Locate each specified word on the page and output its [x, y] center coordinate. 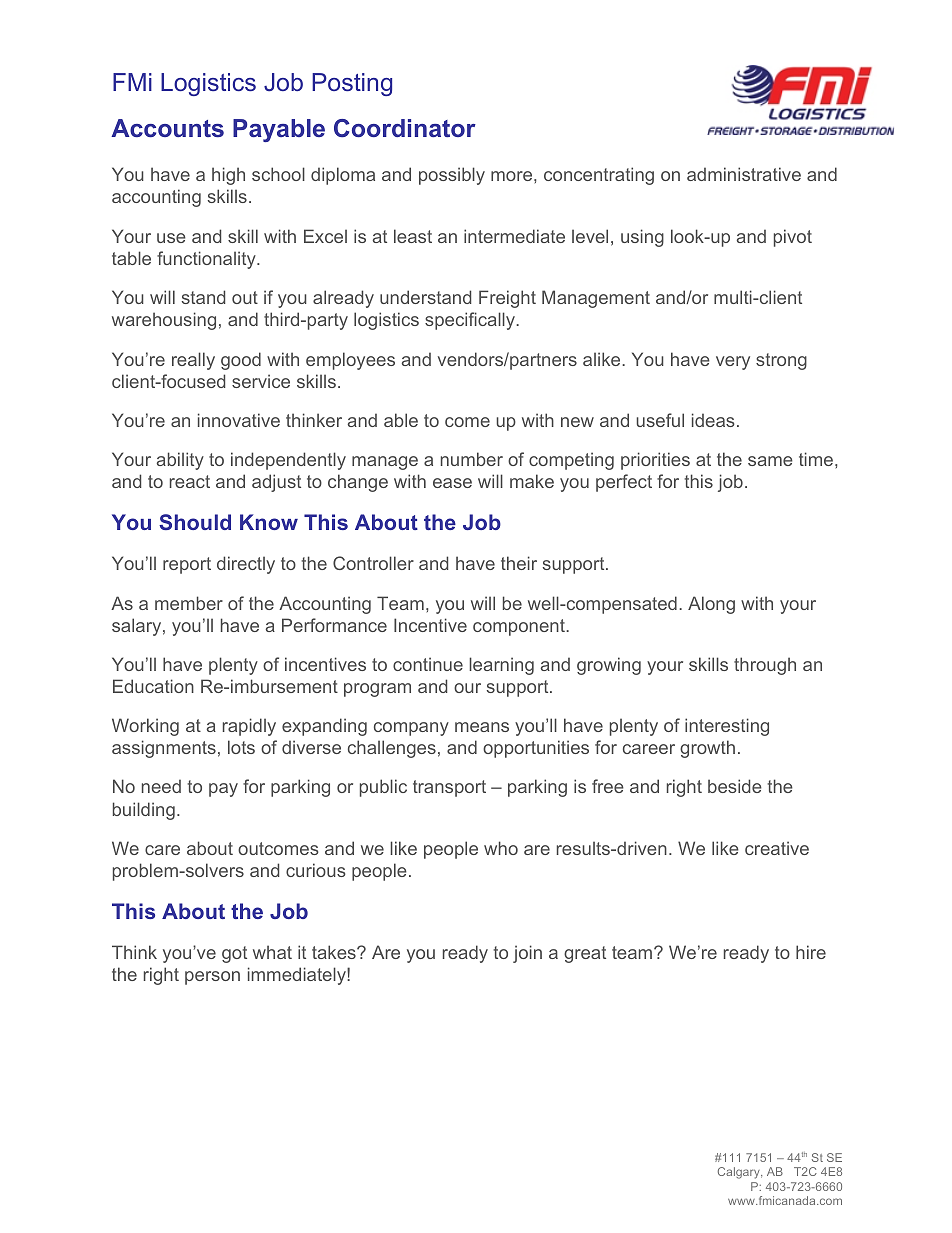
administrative [744, 174]
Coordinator [405, 128]
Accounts [167, 128]
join [527, 954]
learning [501, 666]
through [765, 666]
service [261, 381]
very [733, 363]
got [234, 954]
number [472, 459]
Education [153, 686]
